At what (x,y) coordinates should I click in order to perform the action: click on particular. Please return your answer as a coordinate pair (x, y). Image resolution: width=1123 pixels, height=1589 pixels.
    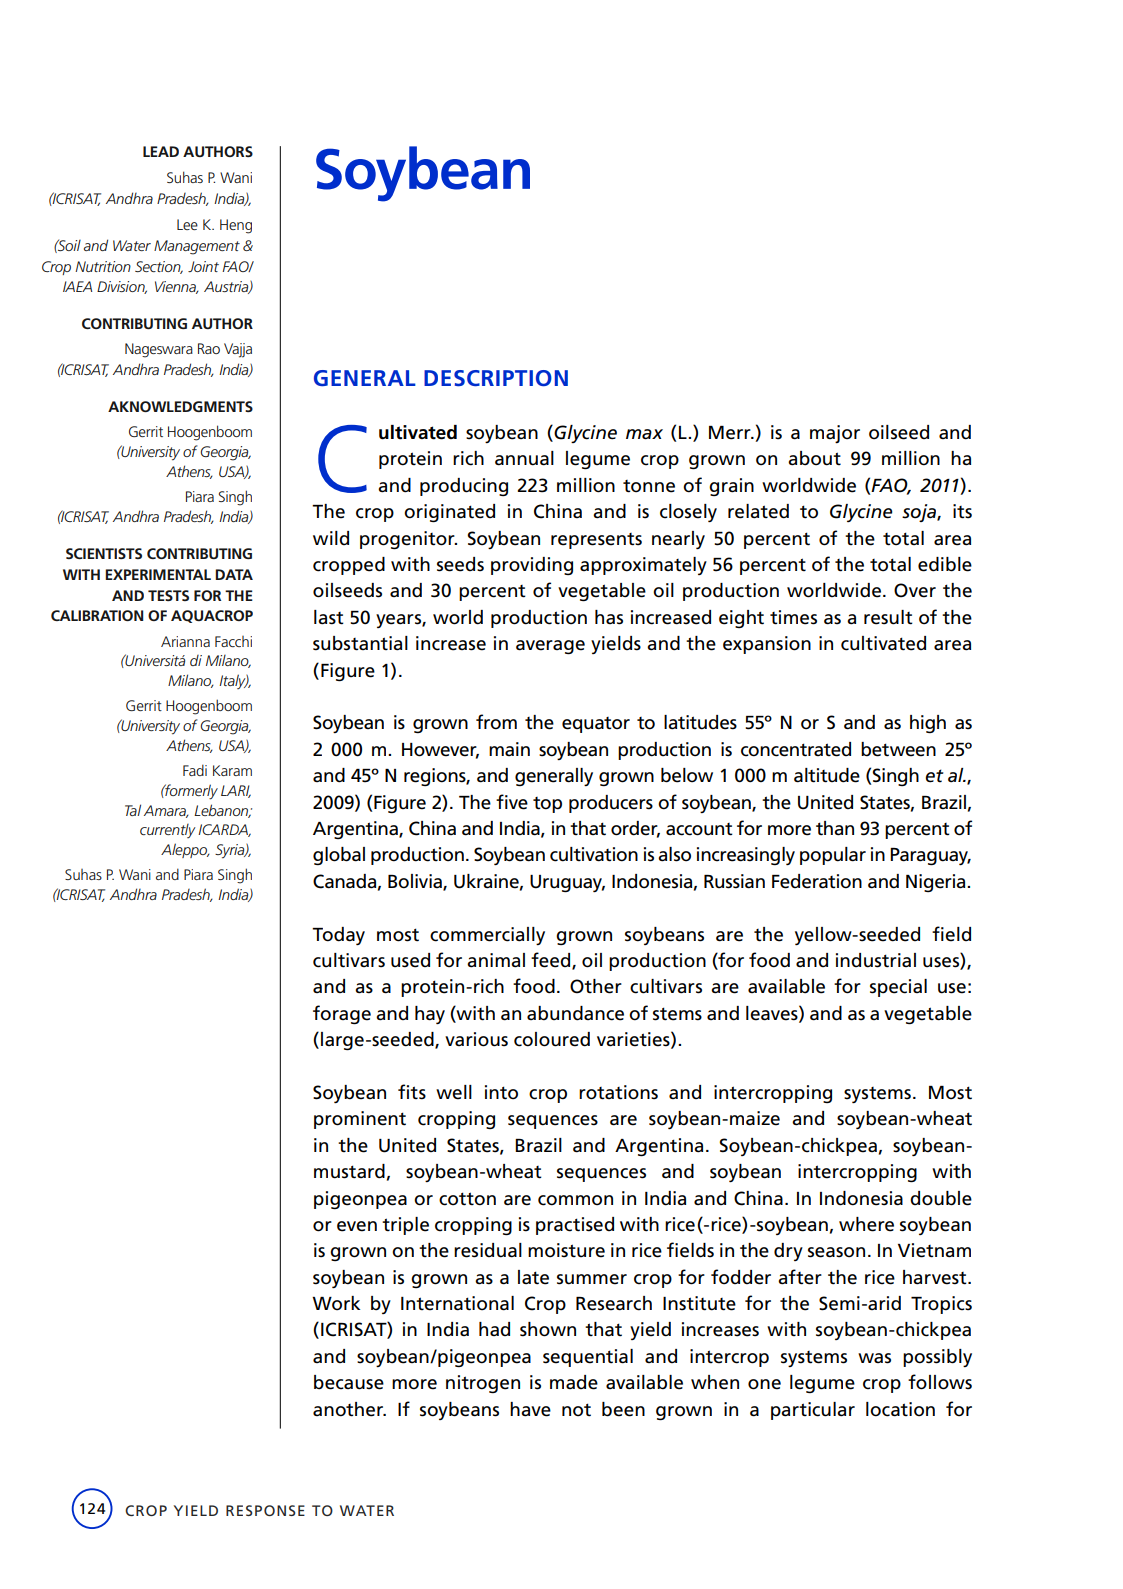
    Looking at the image, I should click on (813, 1411).
